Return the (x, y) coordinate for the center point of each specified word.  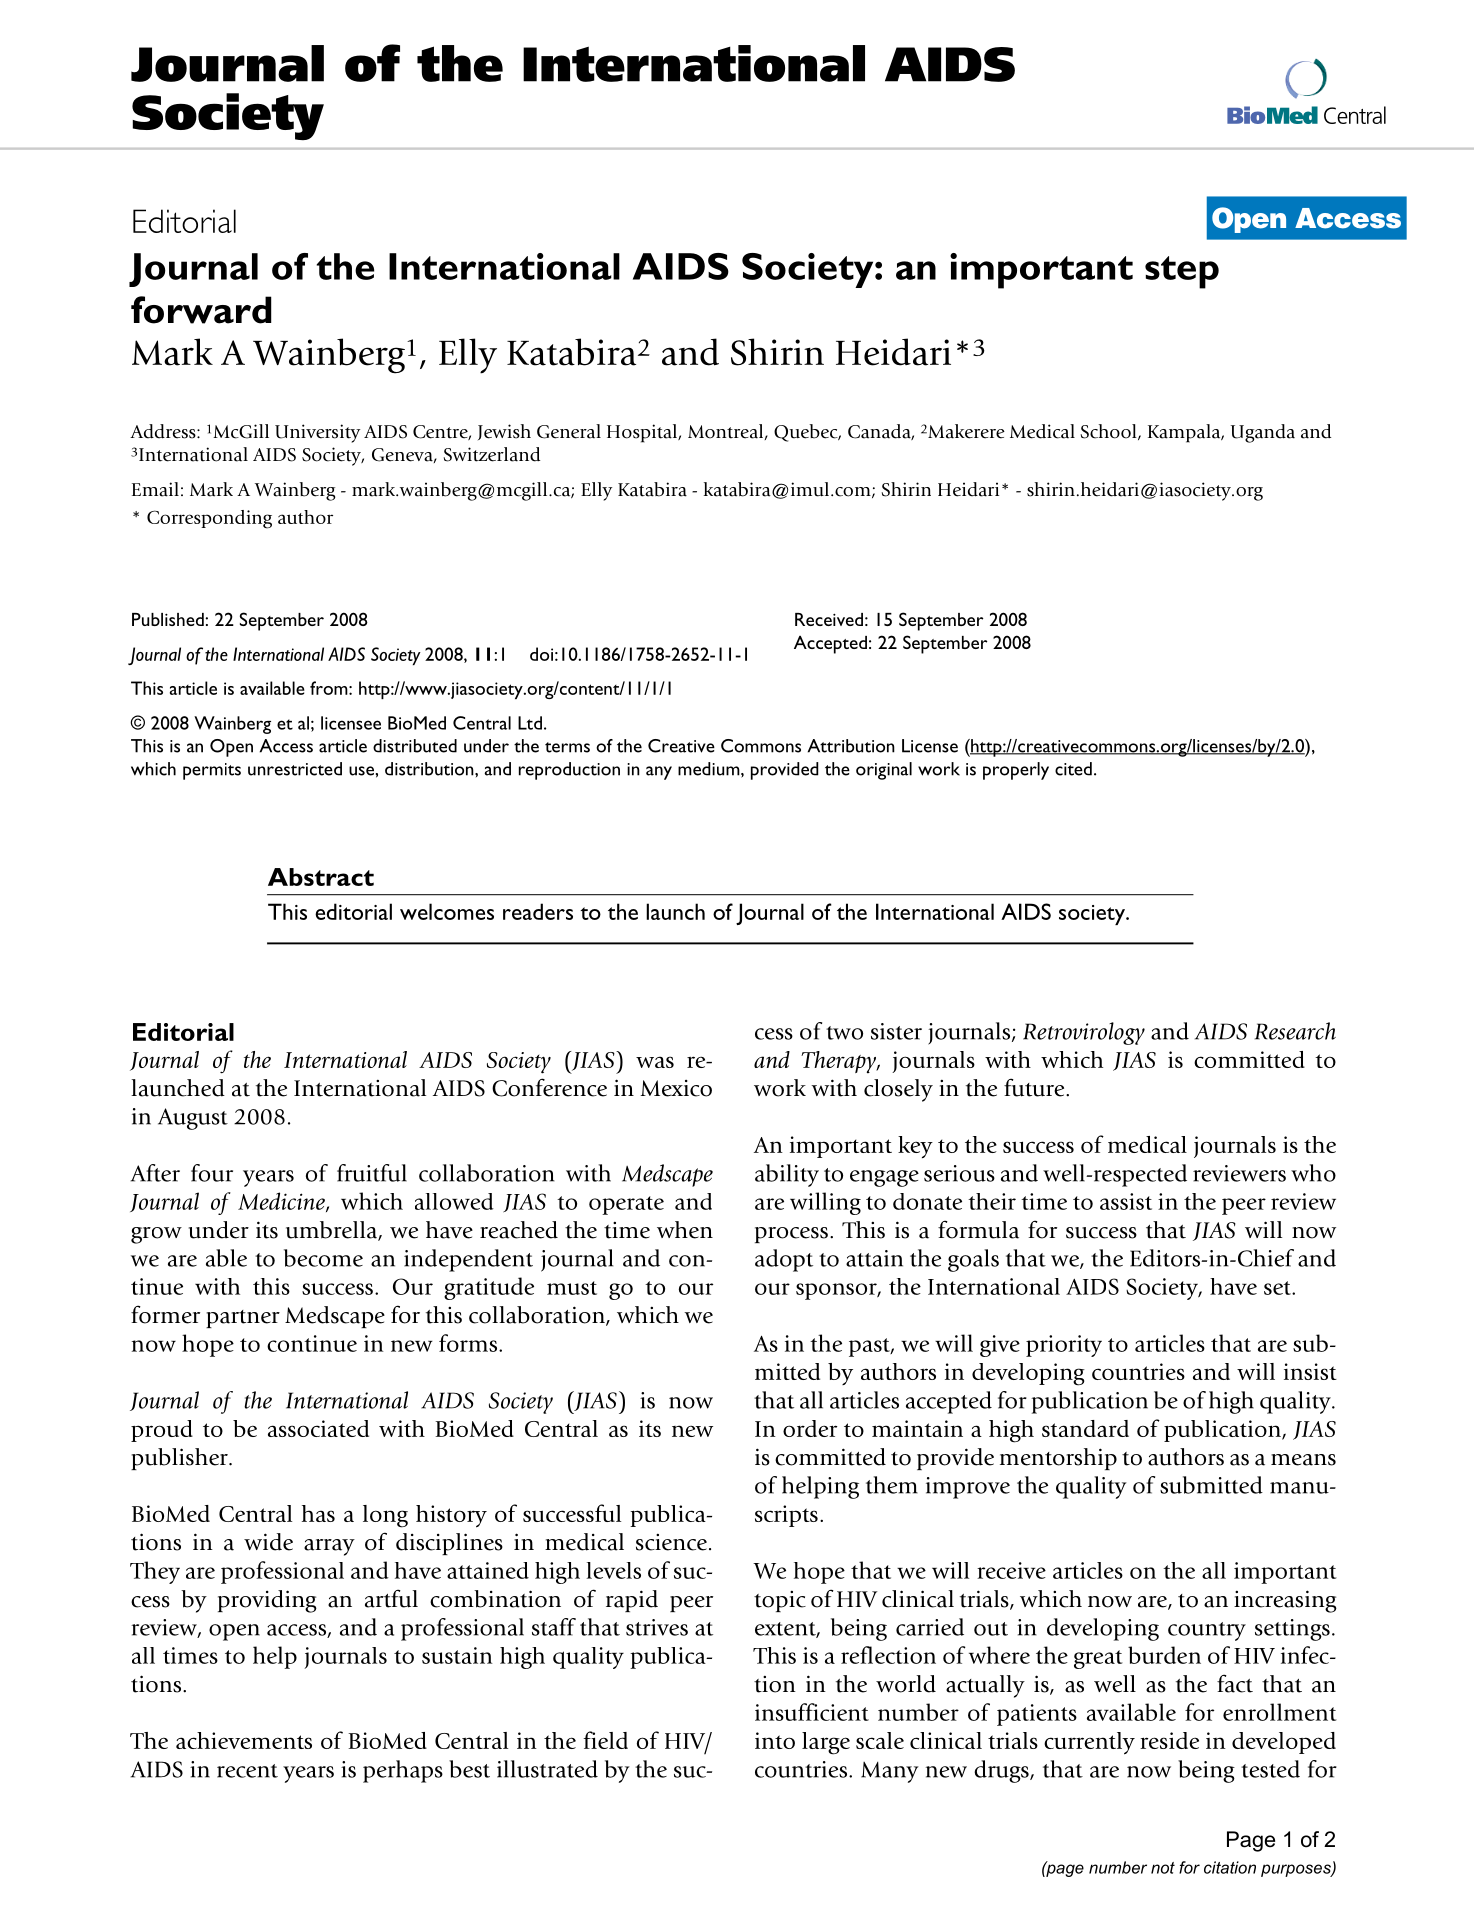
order (810, 1428)
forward (201, 310)
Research (1295, 1031)
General (569, 431)
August (193, 1119)
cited (1073, 769)
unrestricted (295, 769)
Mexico (676, 1088)
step (1182, 272)
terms (567, 747)
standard (1085, 1428)
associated (318, 1428)
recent (247, 1771)
